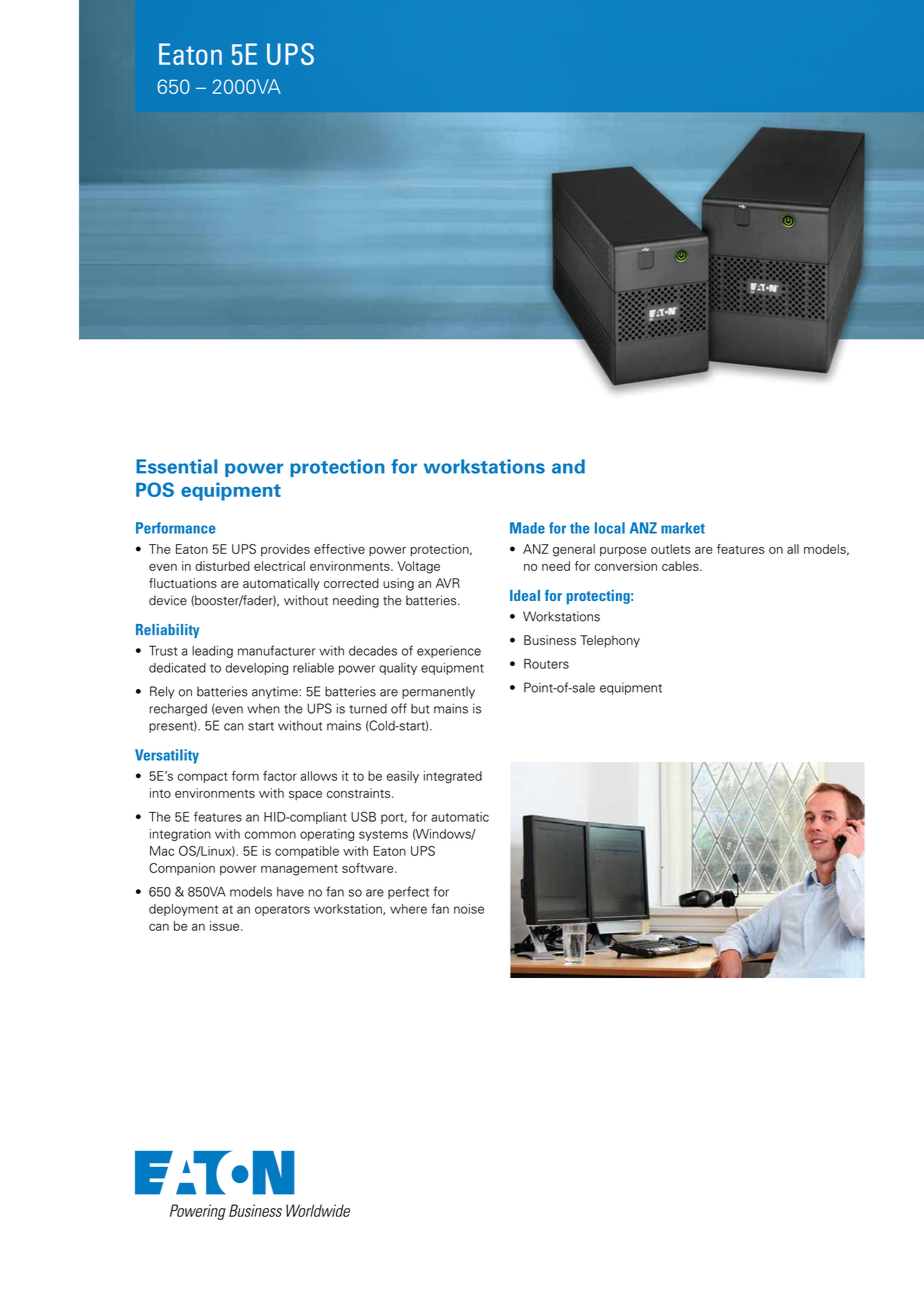 The height and width of the screenshot is (1308, 924). What do you see at coordinates (398, 584) in the screenshot?
I see `using` at bounding box center [398, 584].
